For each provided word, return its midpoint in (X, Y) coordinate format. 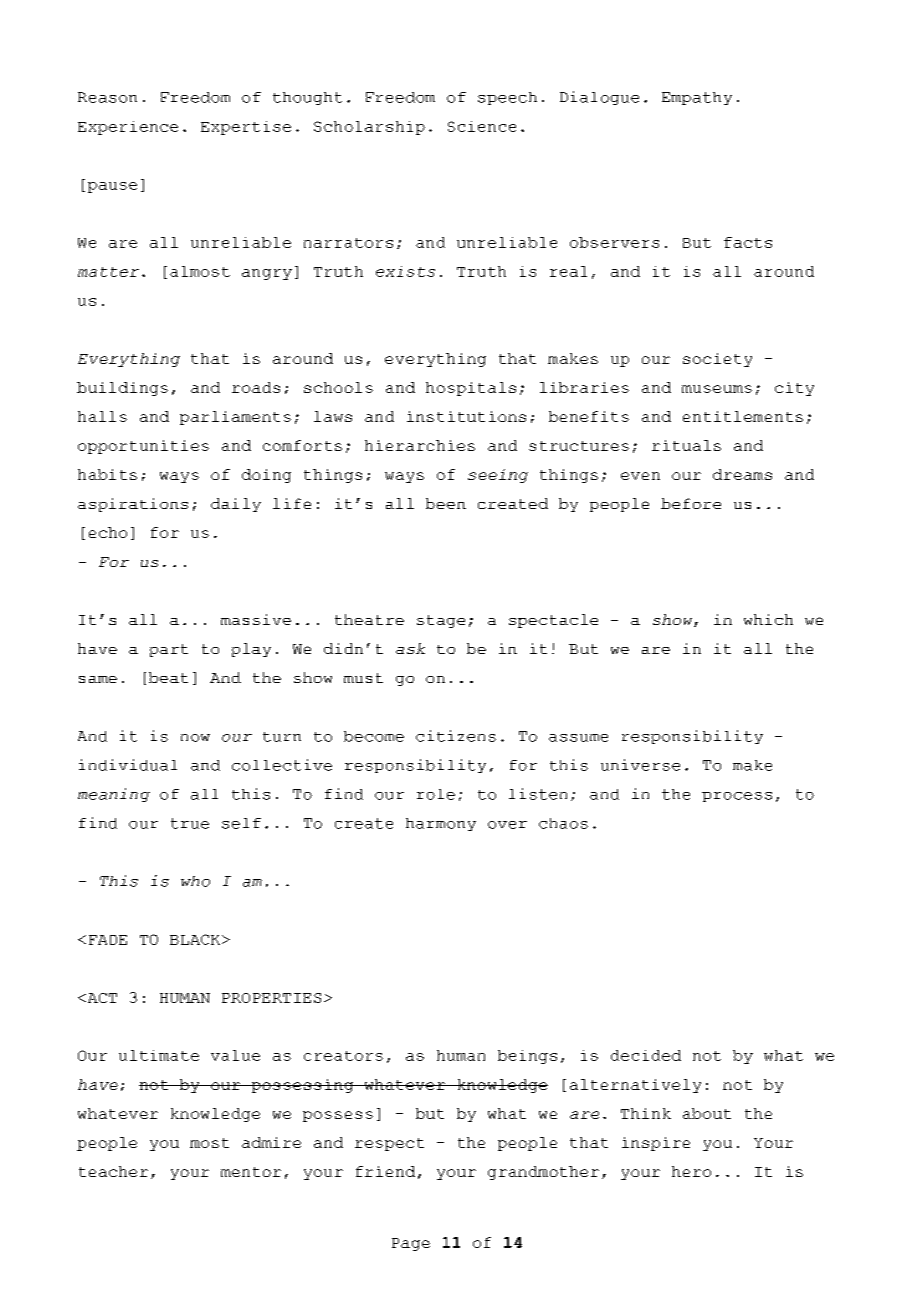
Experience (128, 128)
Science (482, 126)
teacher (113, 1171)
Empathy (697, 98)
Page (411, 1244)
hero (691, 1171)
